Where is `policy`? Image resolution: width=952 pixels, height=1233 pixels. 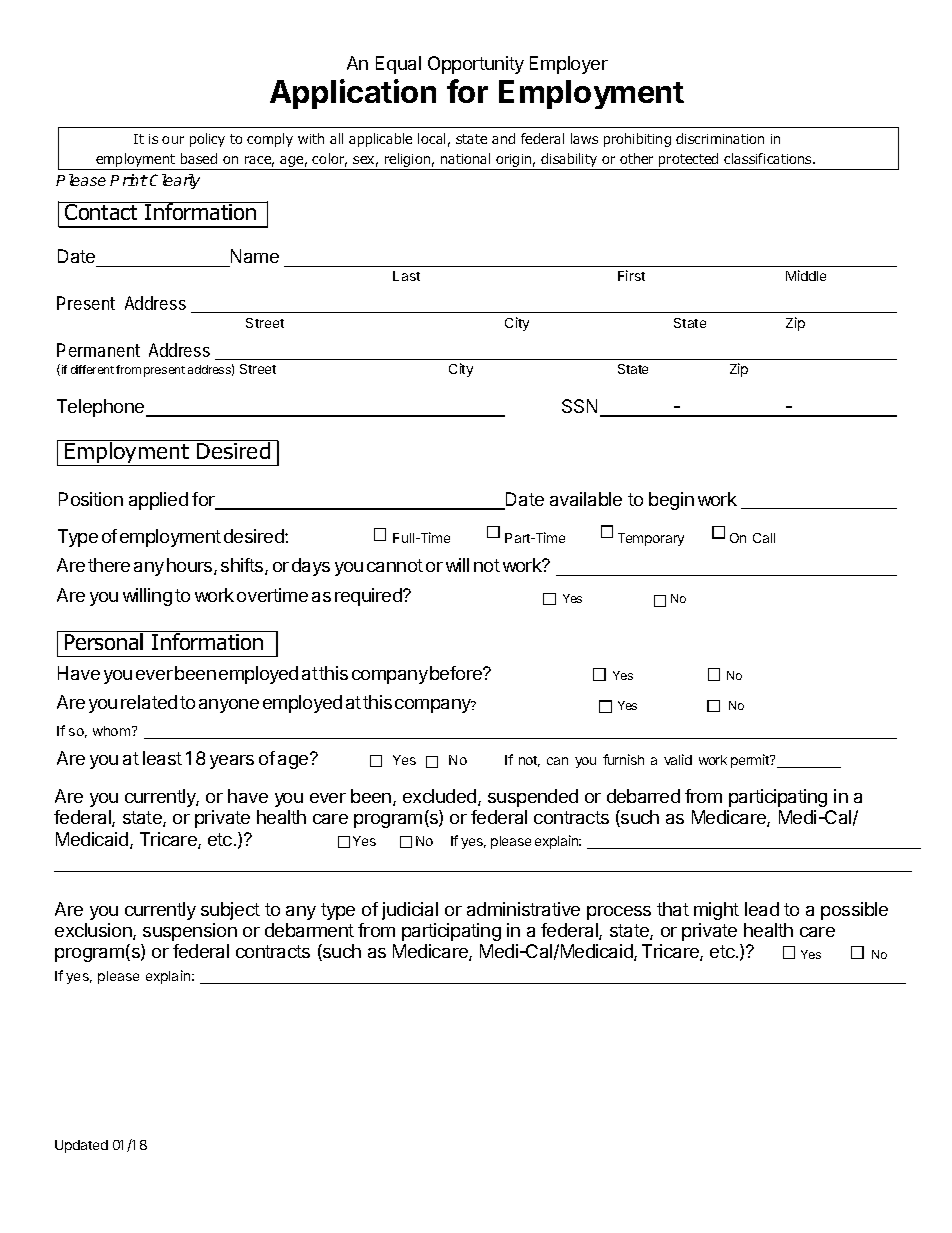
policy is located at coordinates (207, 140).
